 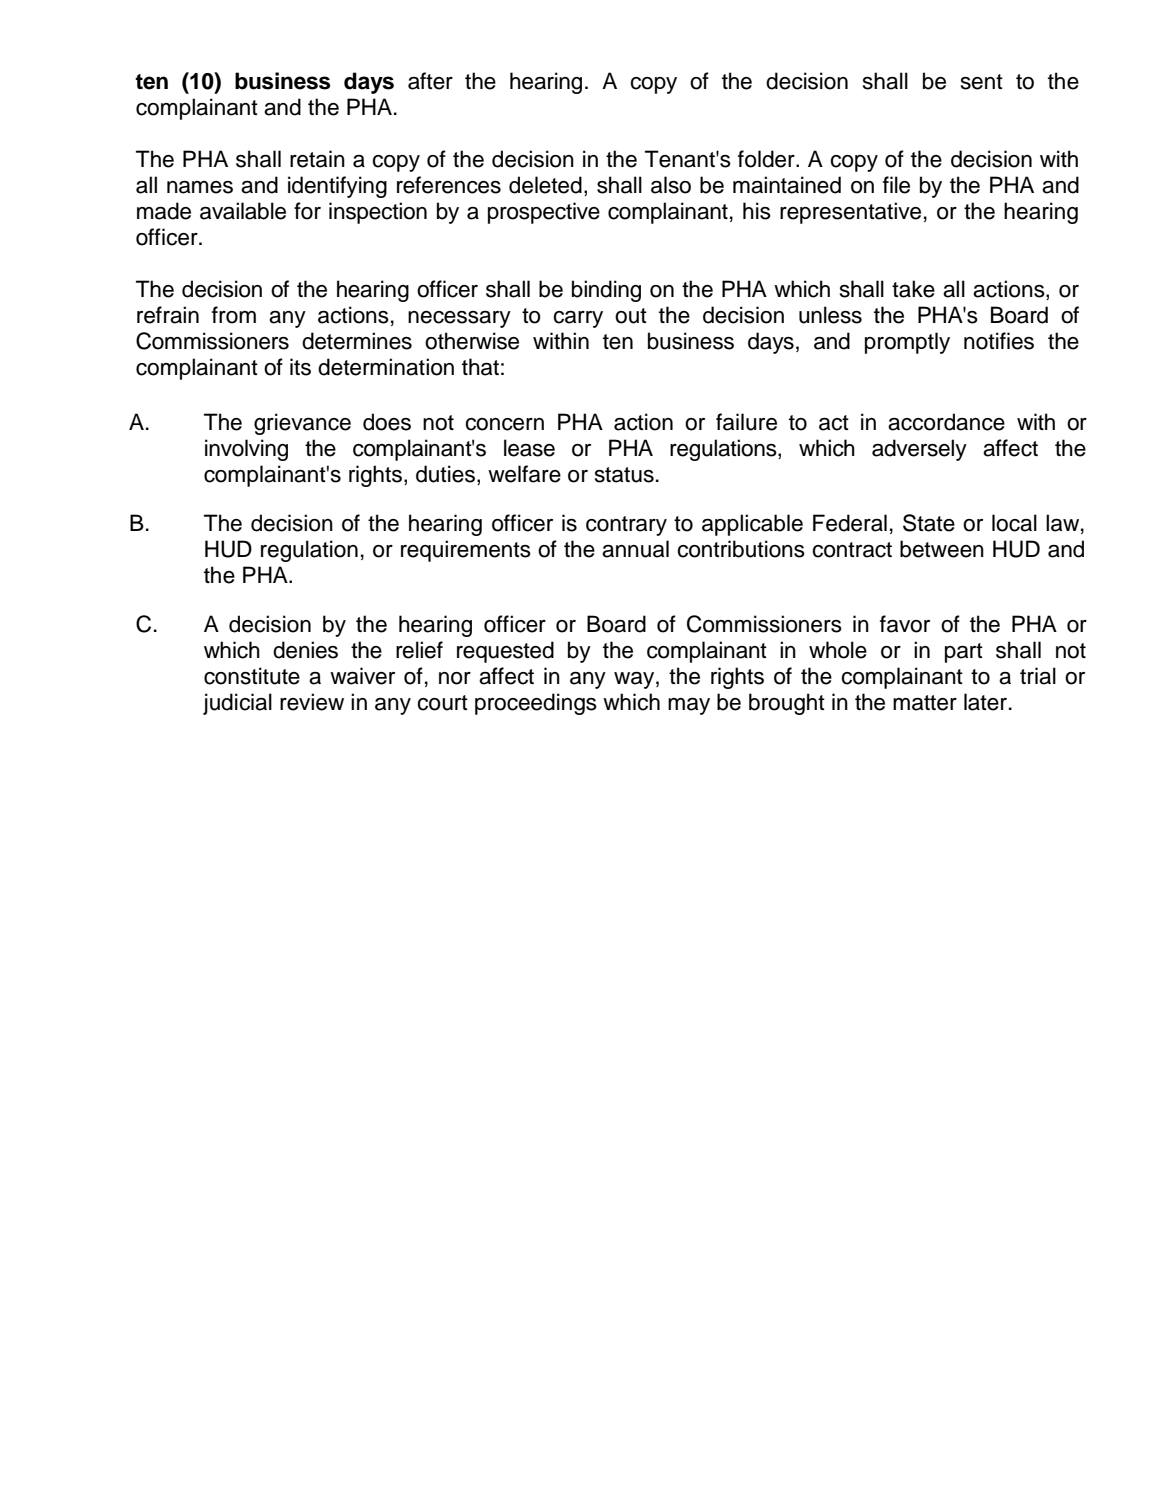 What do you see at coordinates (929, 523) in the screenshot?
I see `State` at bounding box center [929, 523].
